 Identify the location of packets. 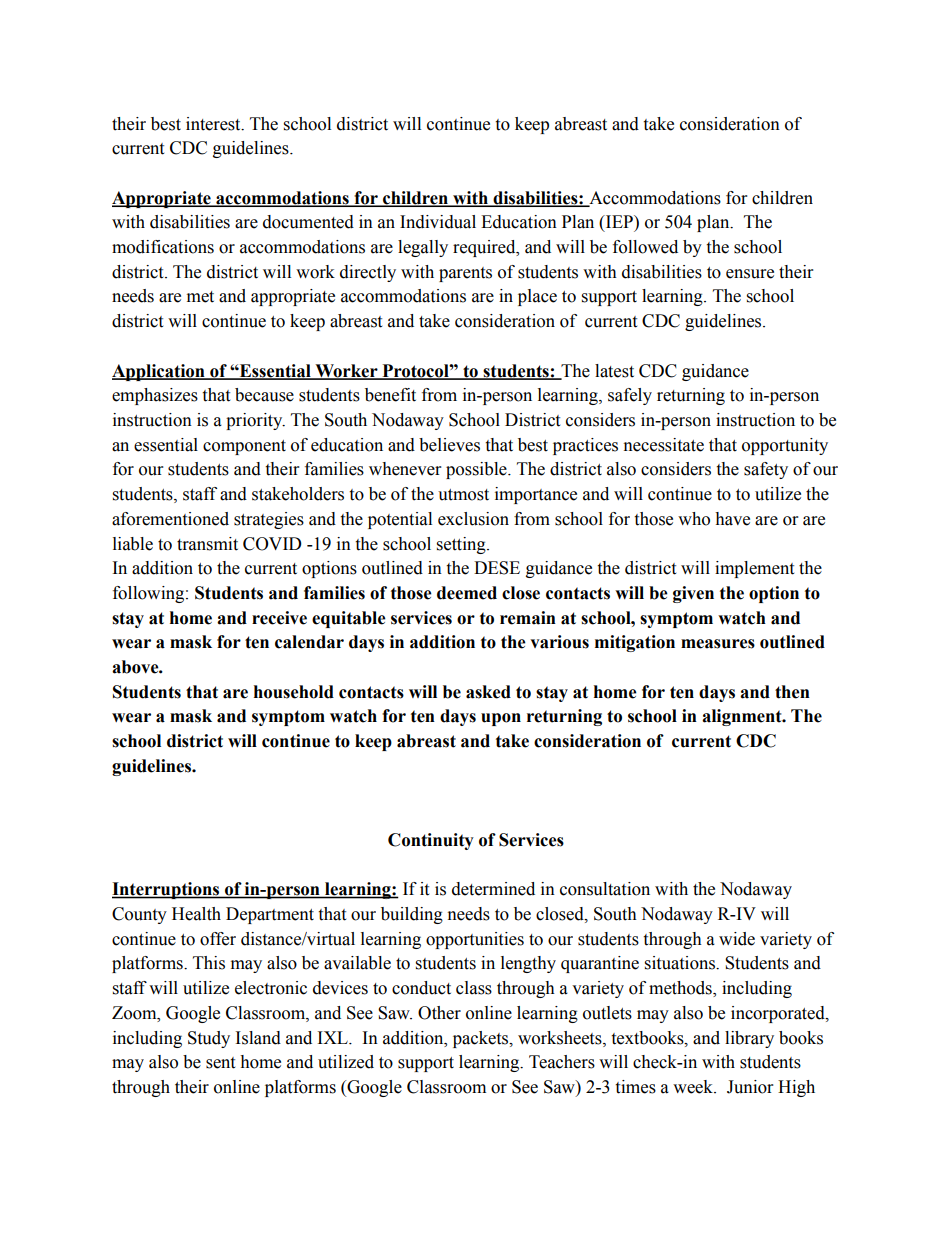
(482, 1039).
